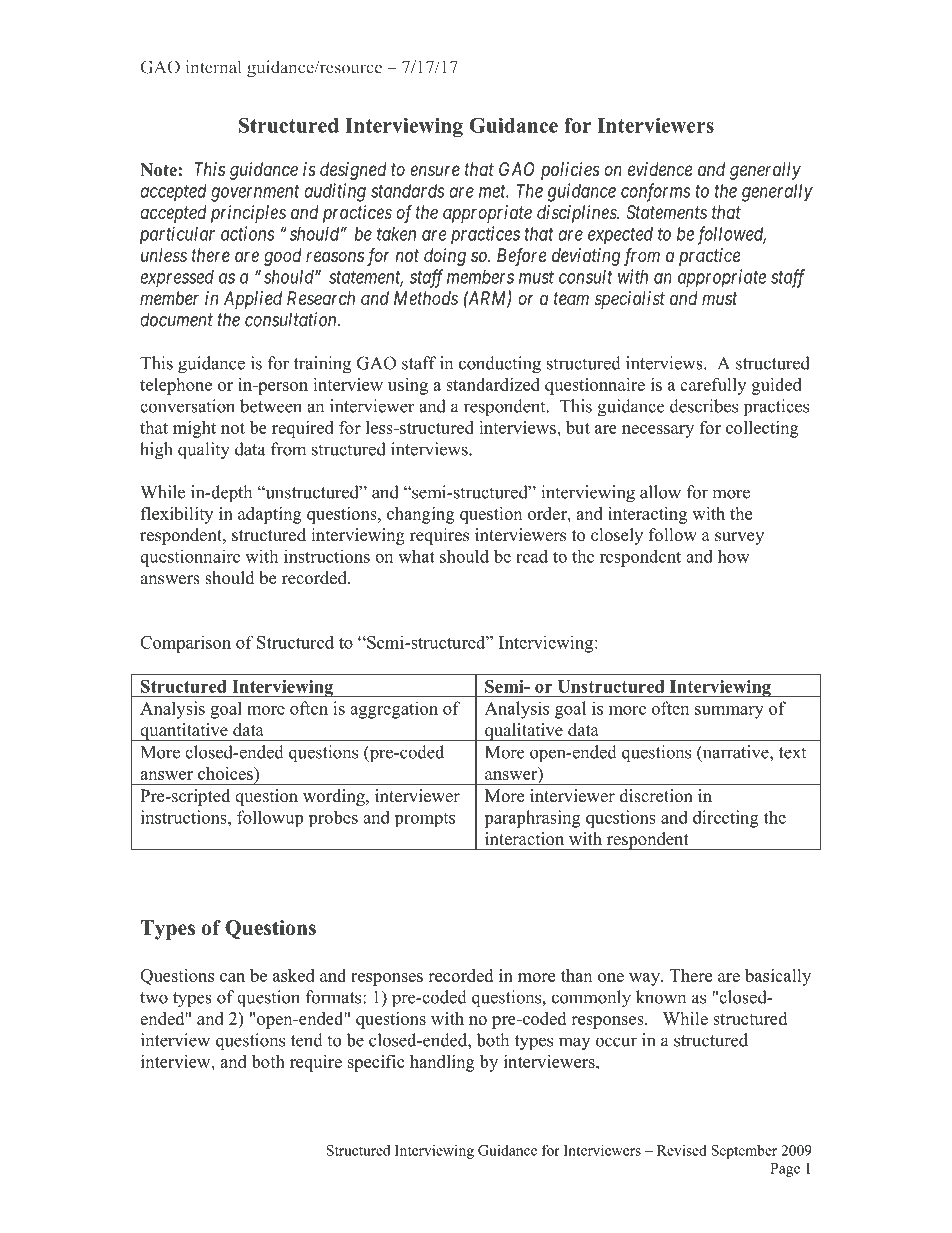 Image resolution: width=952 pixels, height=1233 pixels. Describe the element at coordinates (576, 975) in the screenshot. I see `than` at that location.
